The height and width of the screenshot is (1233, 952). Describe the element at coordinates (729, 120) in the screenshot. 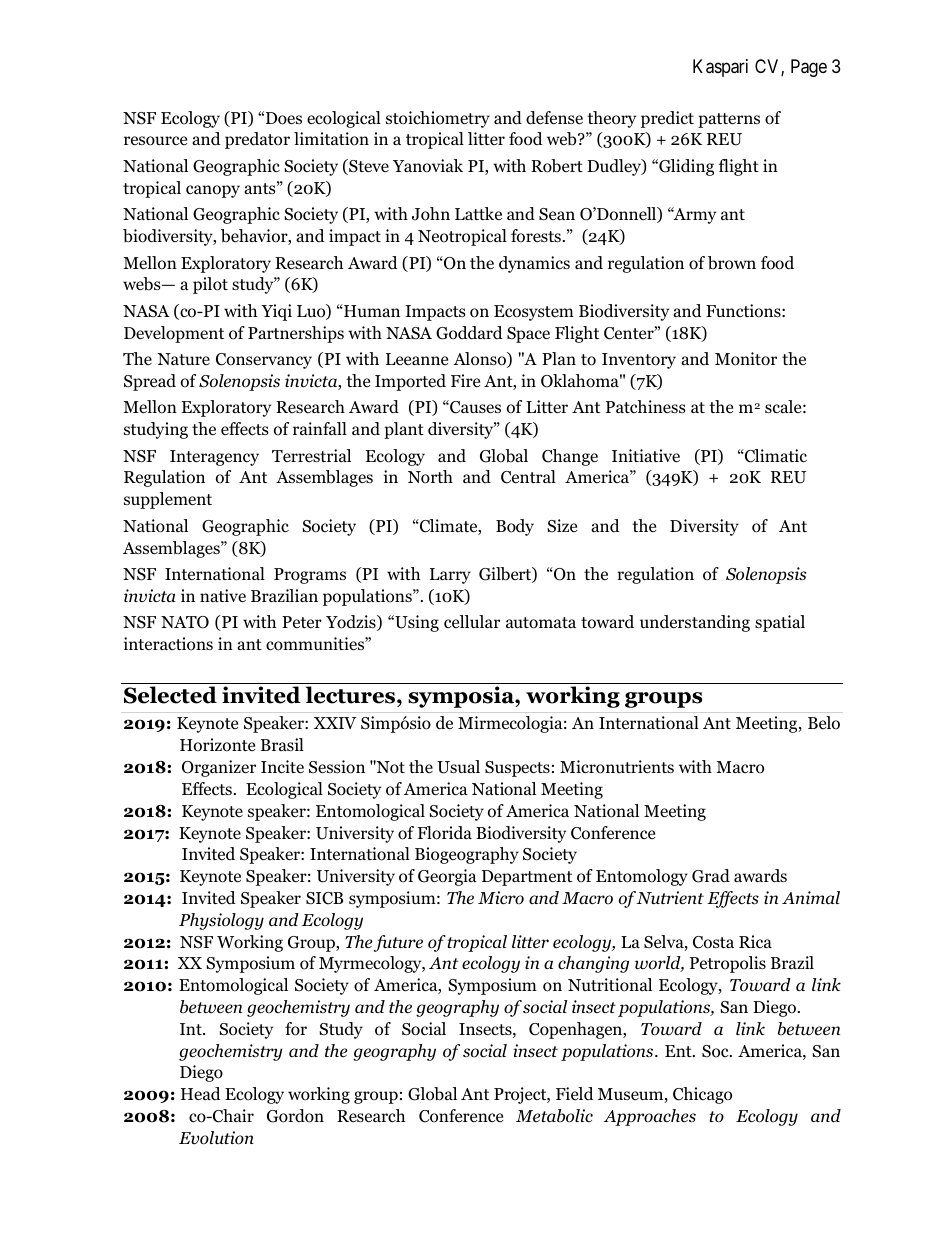

I see `patterns` at that location.
